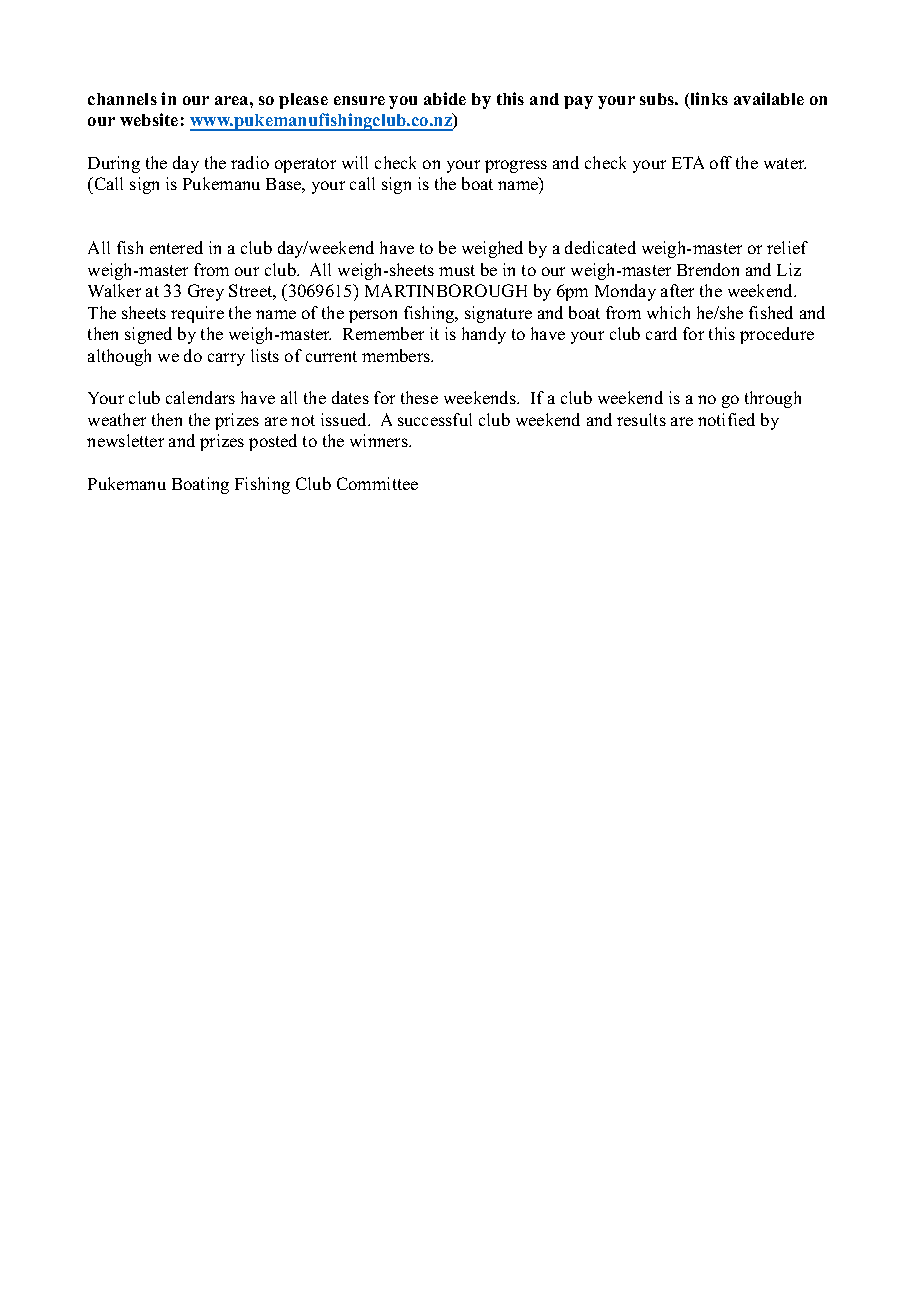 The width and height of the screenshot is (924, 1308). I want to click on Grey, so click(206, 292).
